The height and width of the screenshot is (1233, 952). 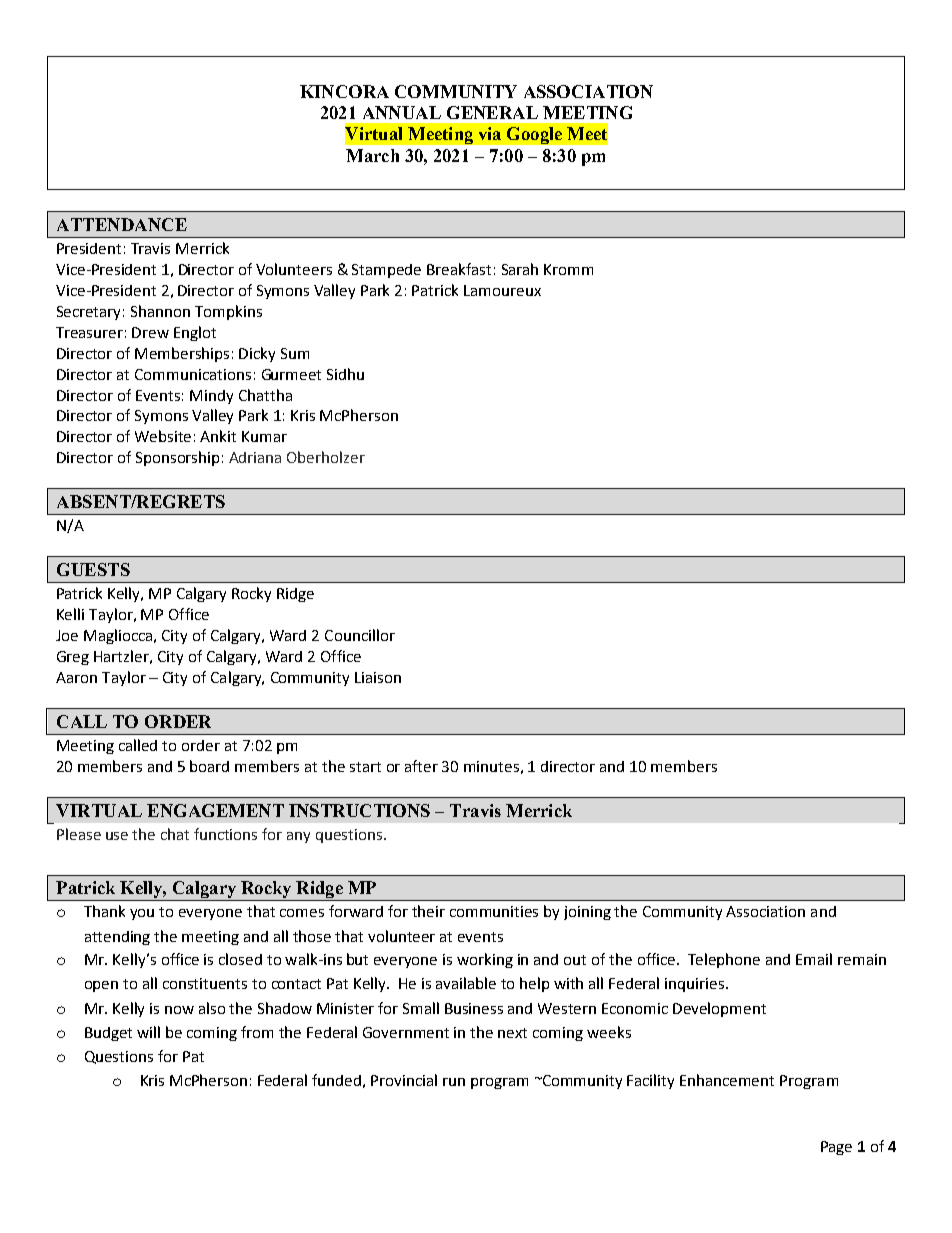 I want to click on after, so click(x=421, y=766).
